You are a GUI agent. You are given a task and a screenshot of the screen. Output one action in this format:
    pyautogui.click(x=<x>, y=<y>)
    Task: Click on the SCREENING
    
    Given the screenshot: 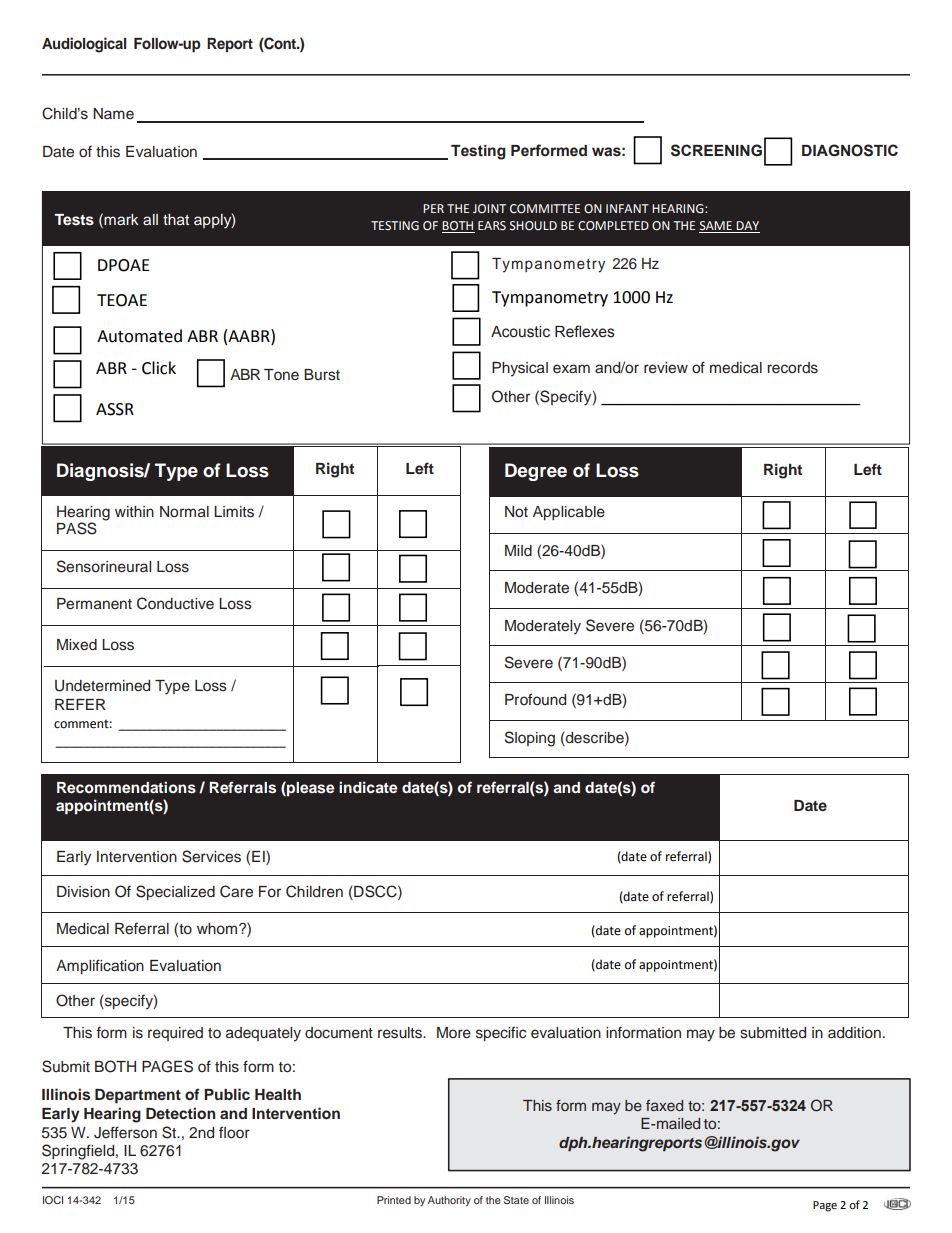 What is the action you would take?
    pyautogui.click(x=716, y=150)
